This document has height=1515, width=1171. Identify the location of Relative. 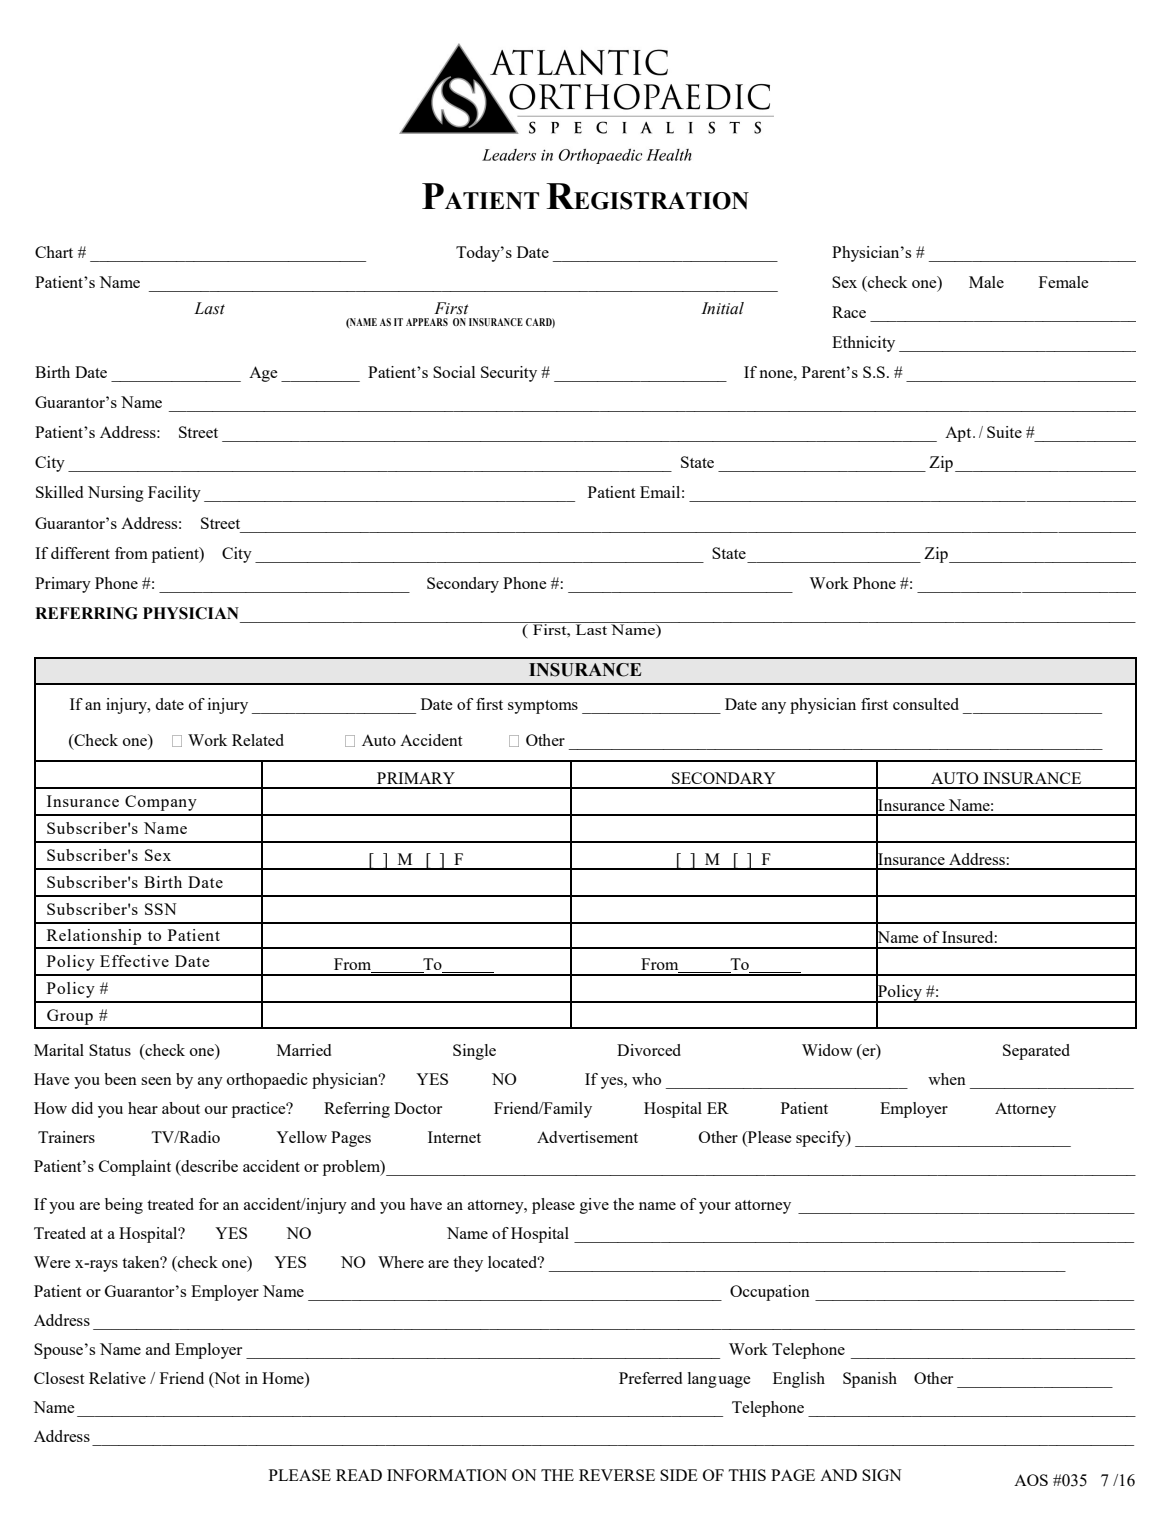
(117, 1378).
